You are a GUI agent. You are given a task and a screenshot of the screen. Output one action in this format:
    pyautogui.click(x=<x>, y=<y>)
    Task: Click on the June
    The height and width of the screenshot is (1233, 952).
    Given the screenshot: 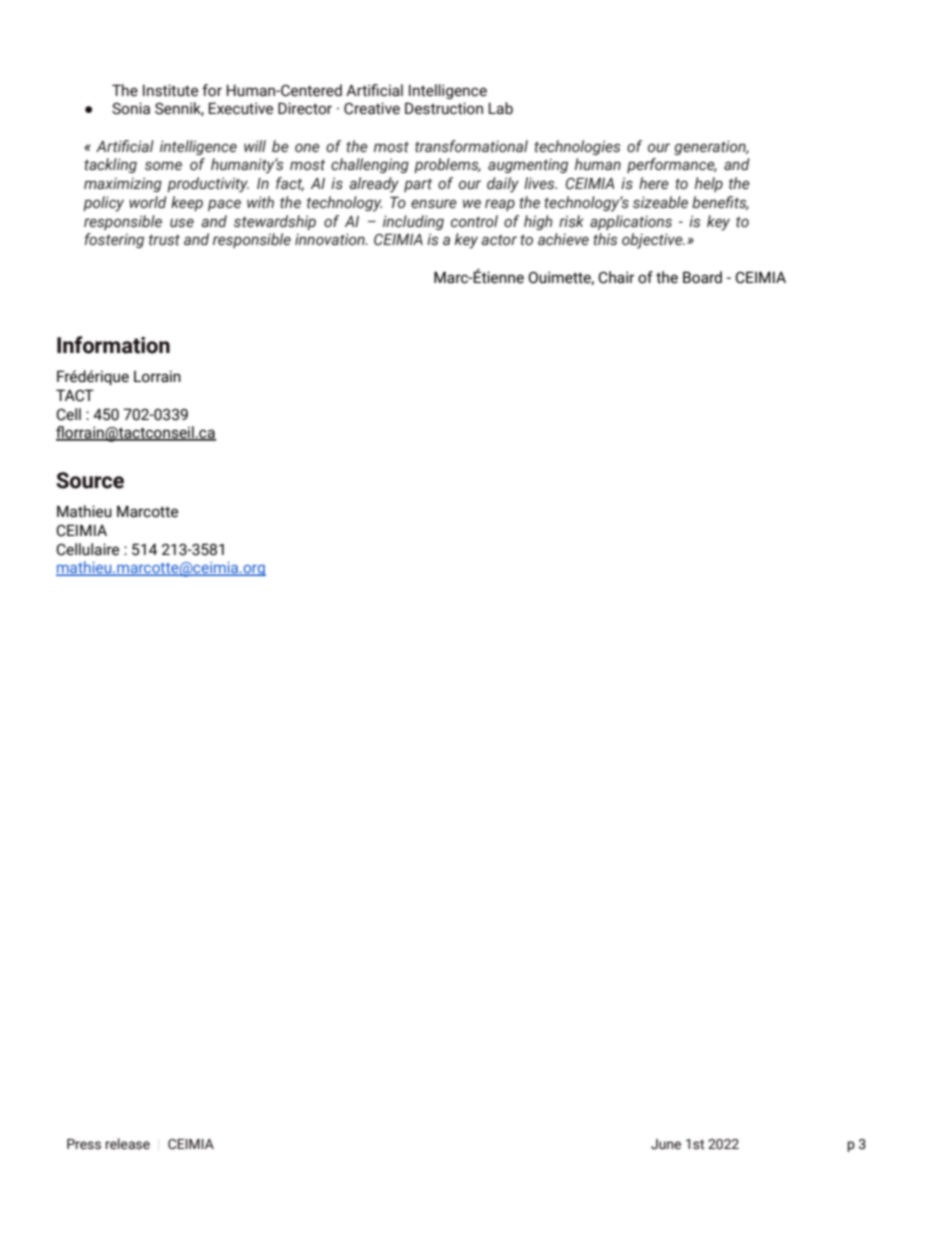 What is the action you would take?
    pyautogui.click(x=666, y=1144)
